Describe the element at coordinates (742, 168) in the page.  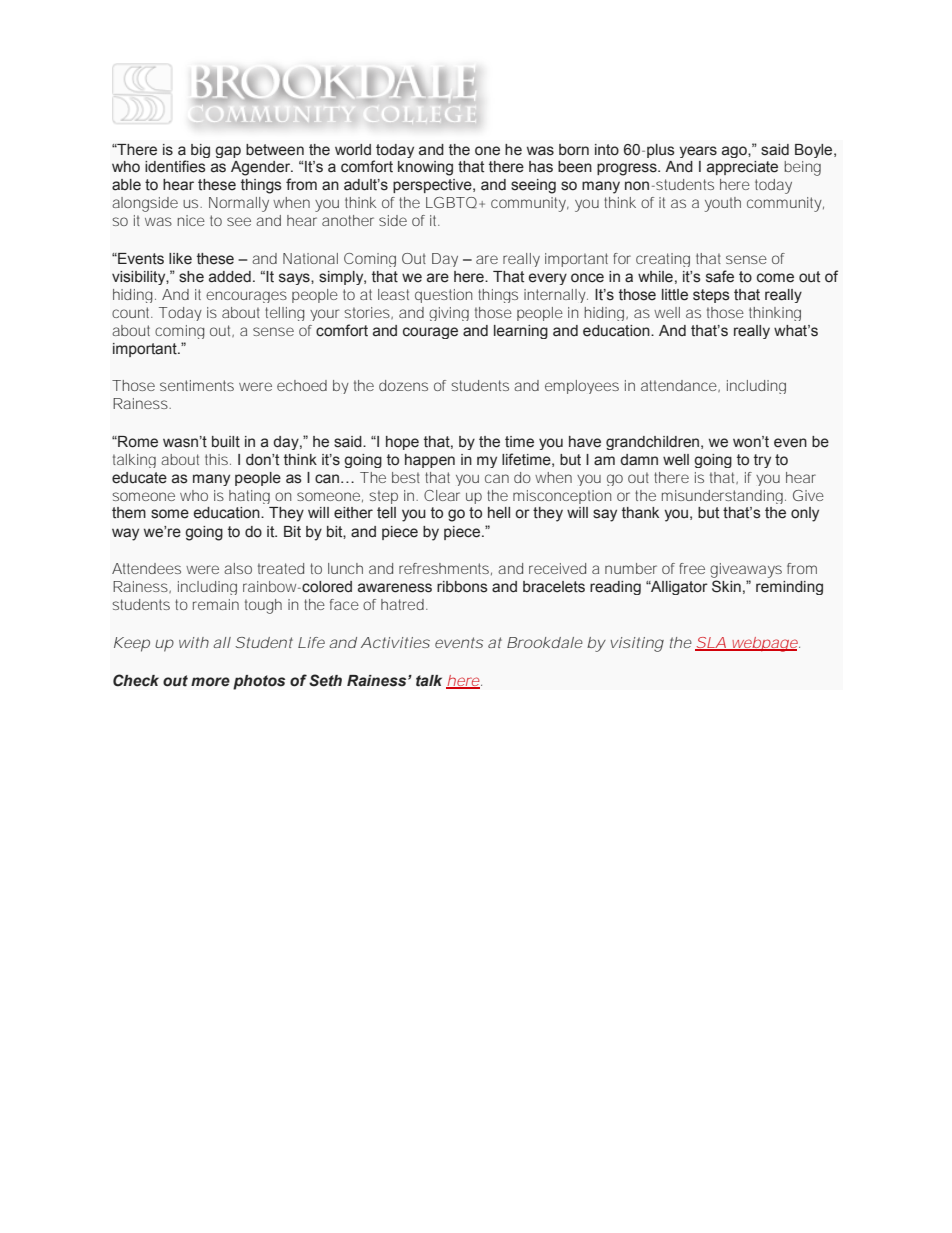
I see `appreciate` at that location.
